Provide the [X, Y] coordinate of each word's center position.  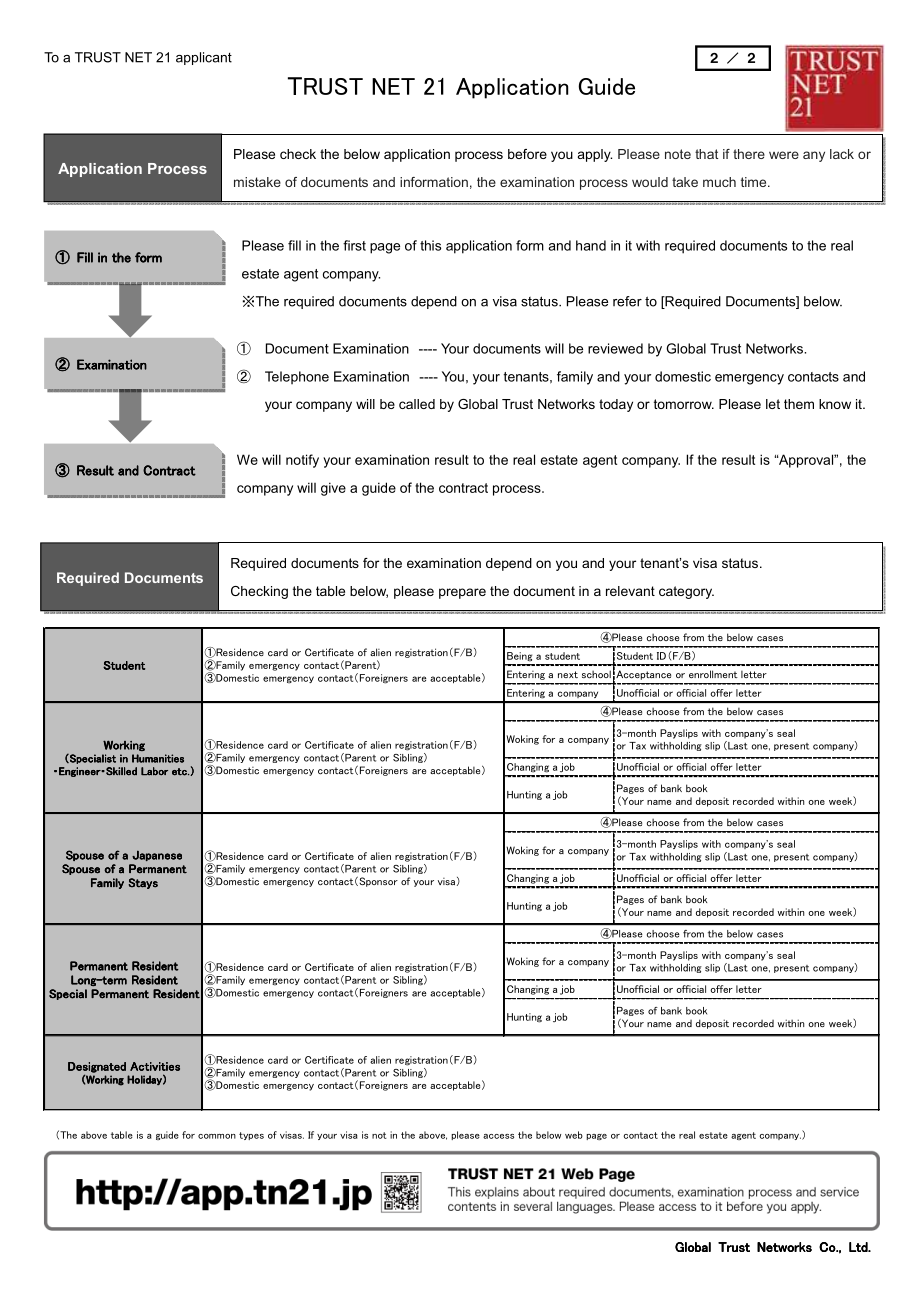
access [498, 1136]
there [749, 154]
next [568, 674]
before [527, 154]
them [799, 404]
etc [180, 772]
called [417, 404]
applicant [204, 58]
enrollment [713, 674]
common [217, 1136]
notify [302, 461]
